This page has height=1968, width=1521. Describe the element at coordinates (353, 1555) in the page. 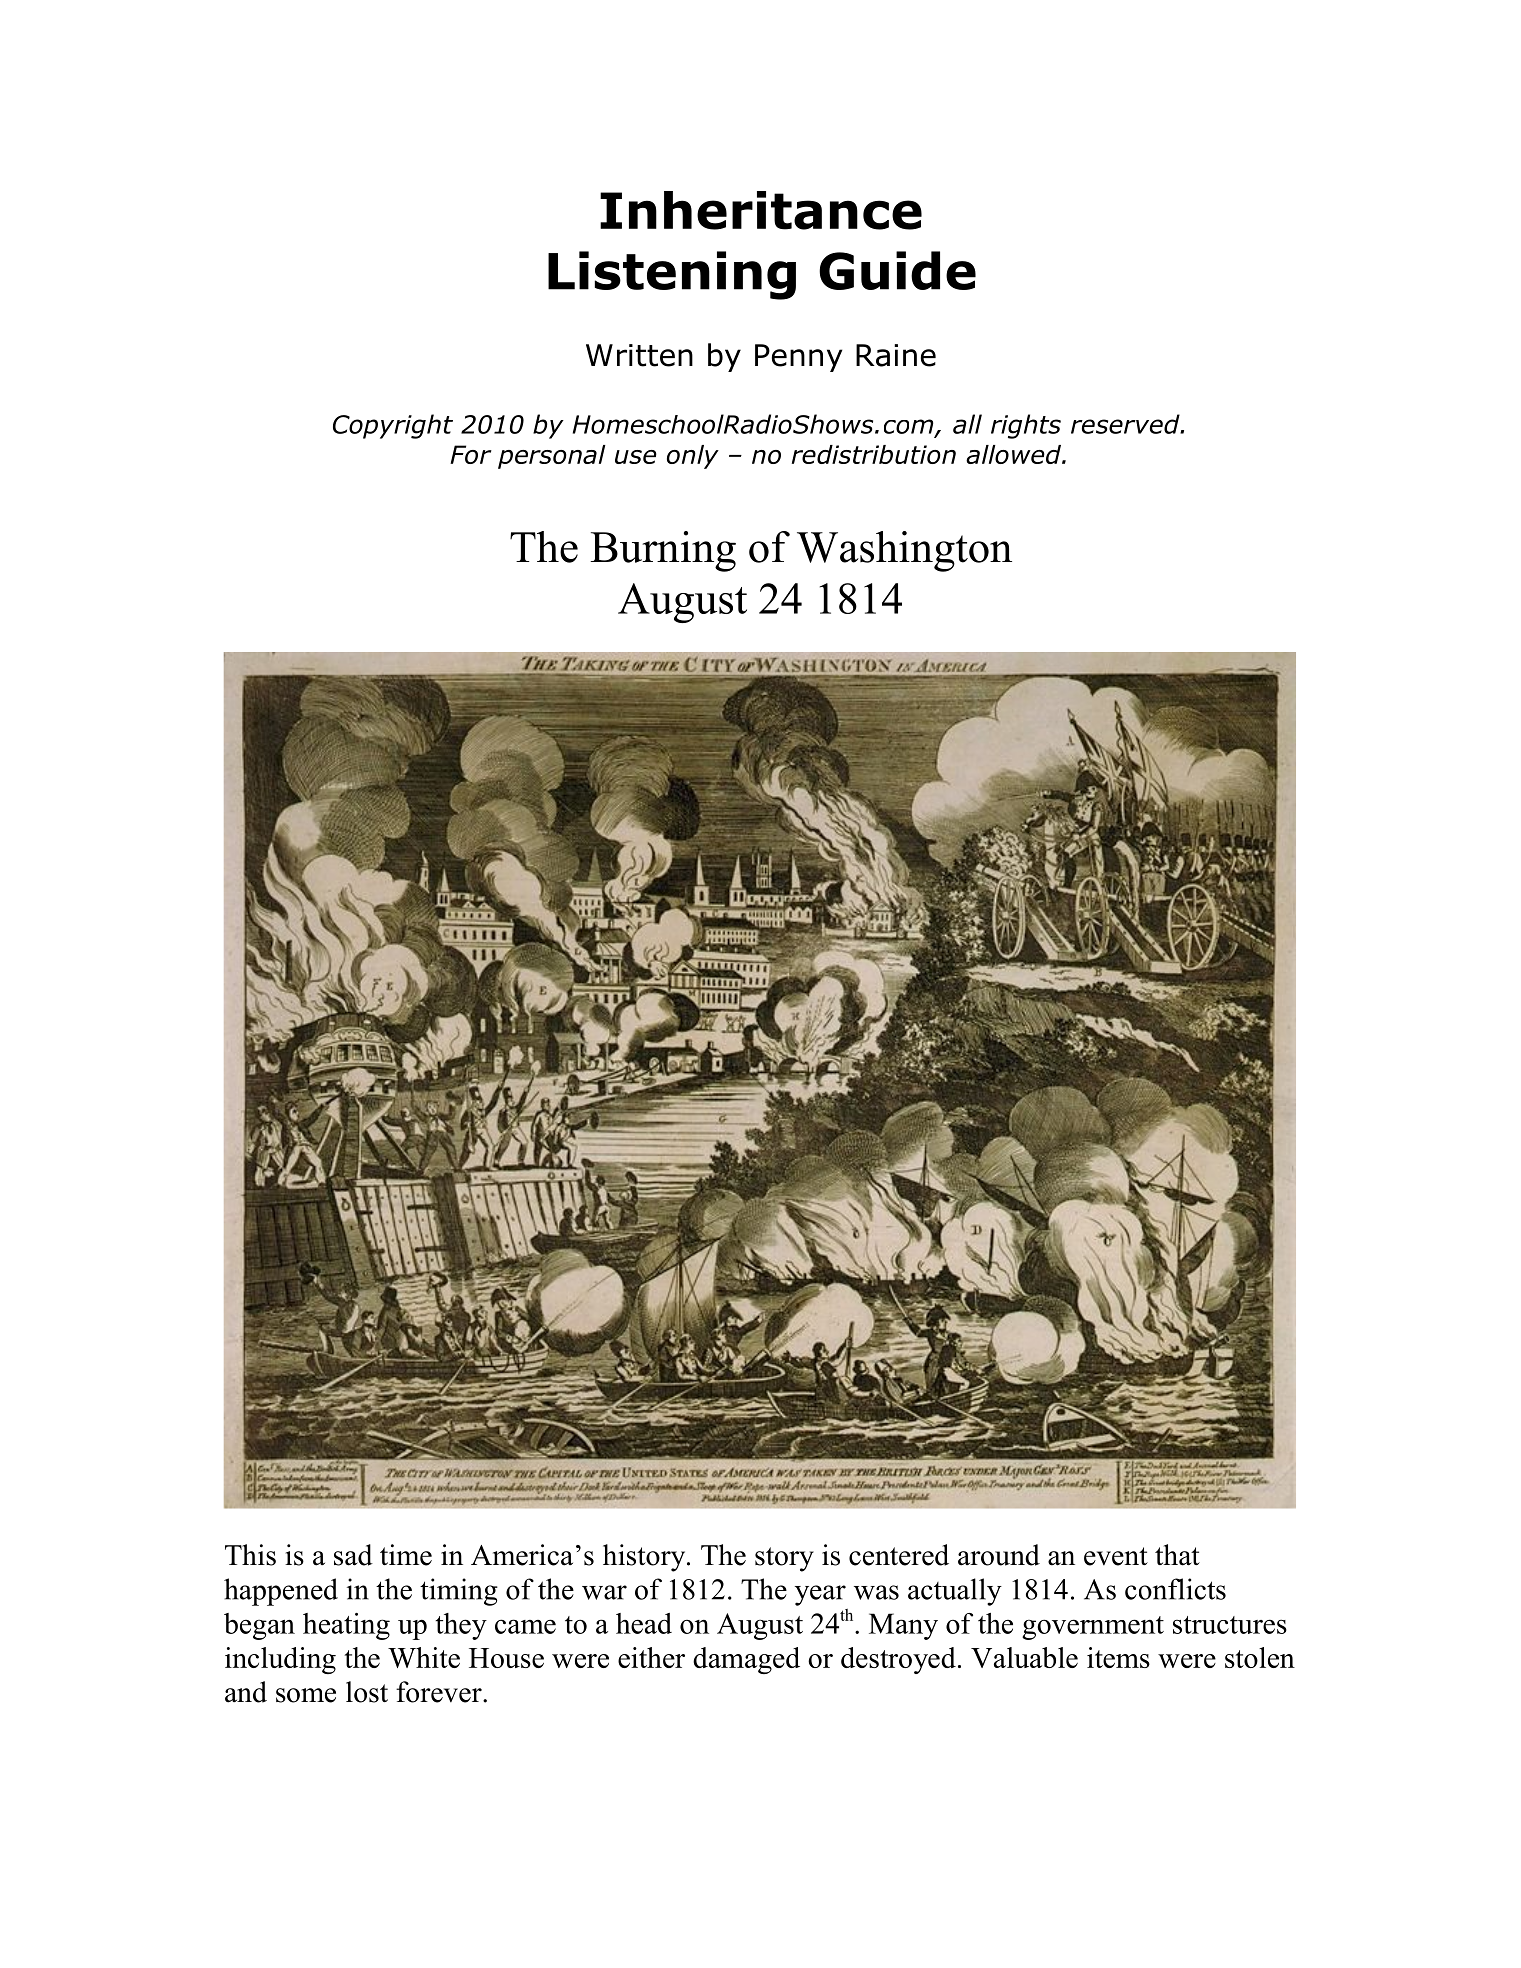

I see `sad` at that location.
